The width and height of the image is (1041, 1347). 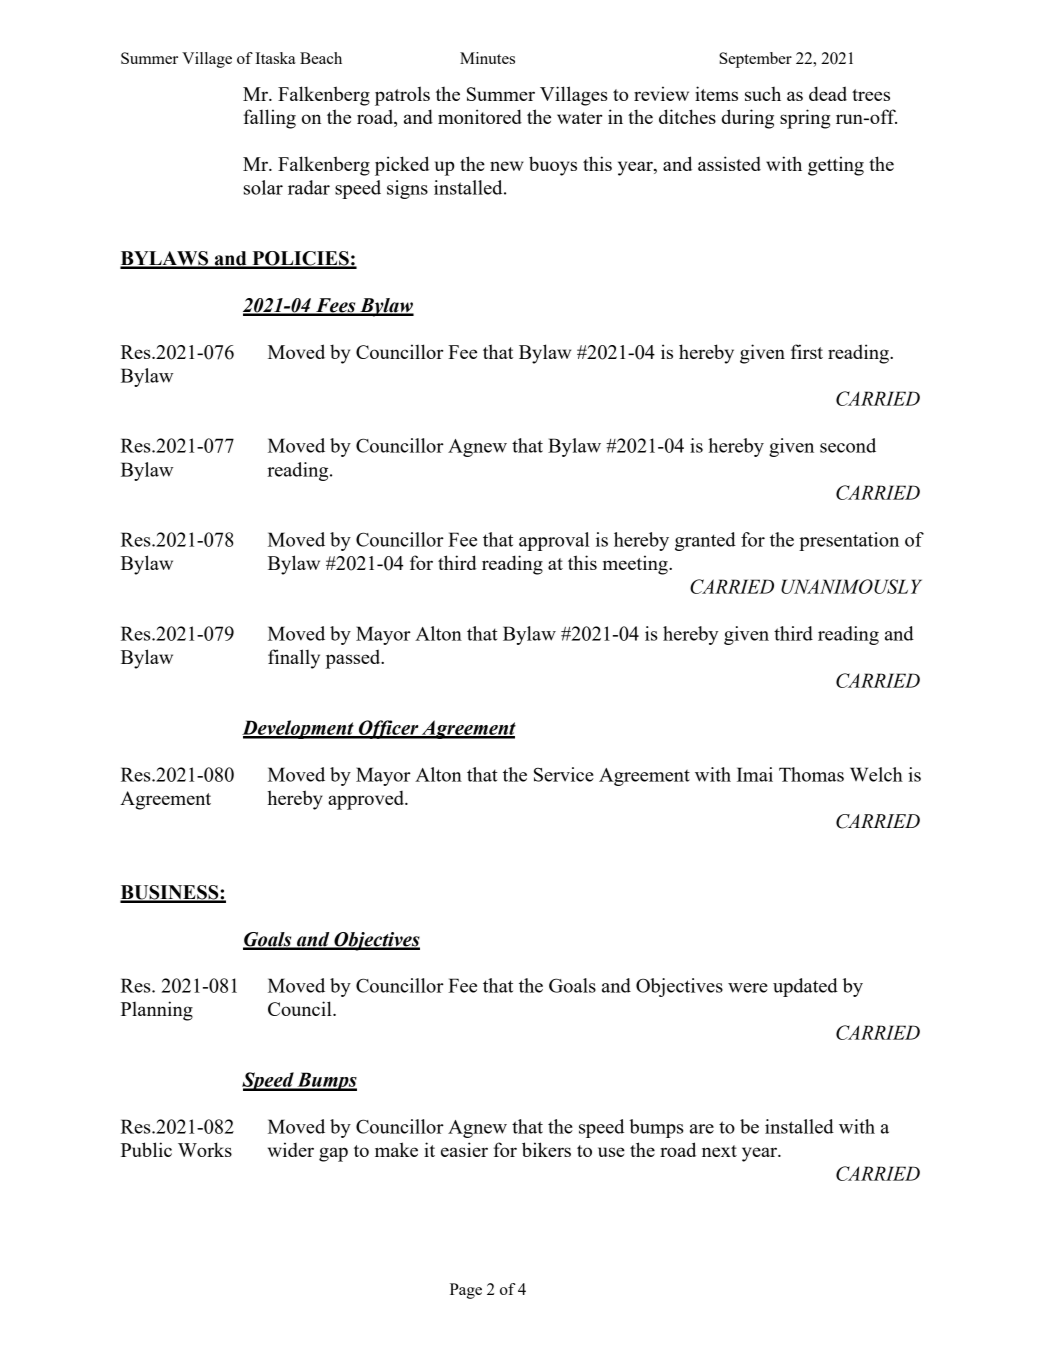 I want to click on Page, so click(x=466, y=1291).
